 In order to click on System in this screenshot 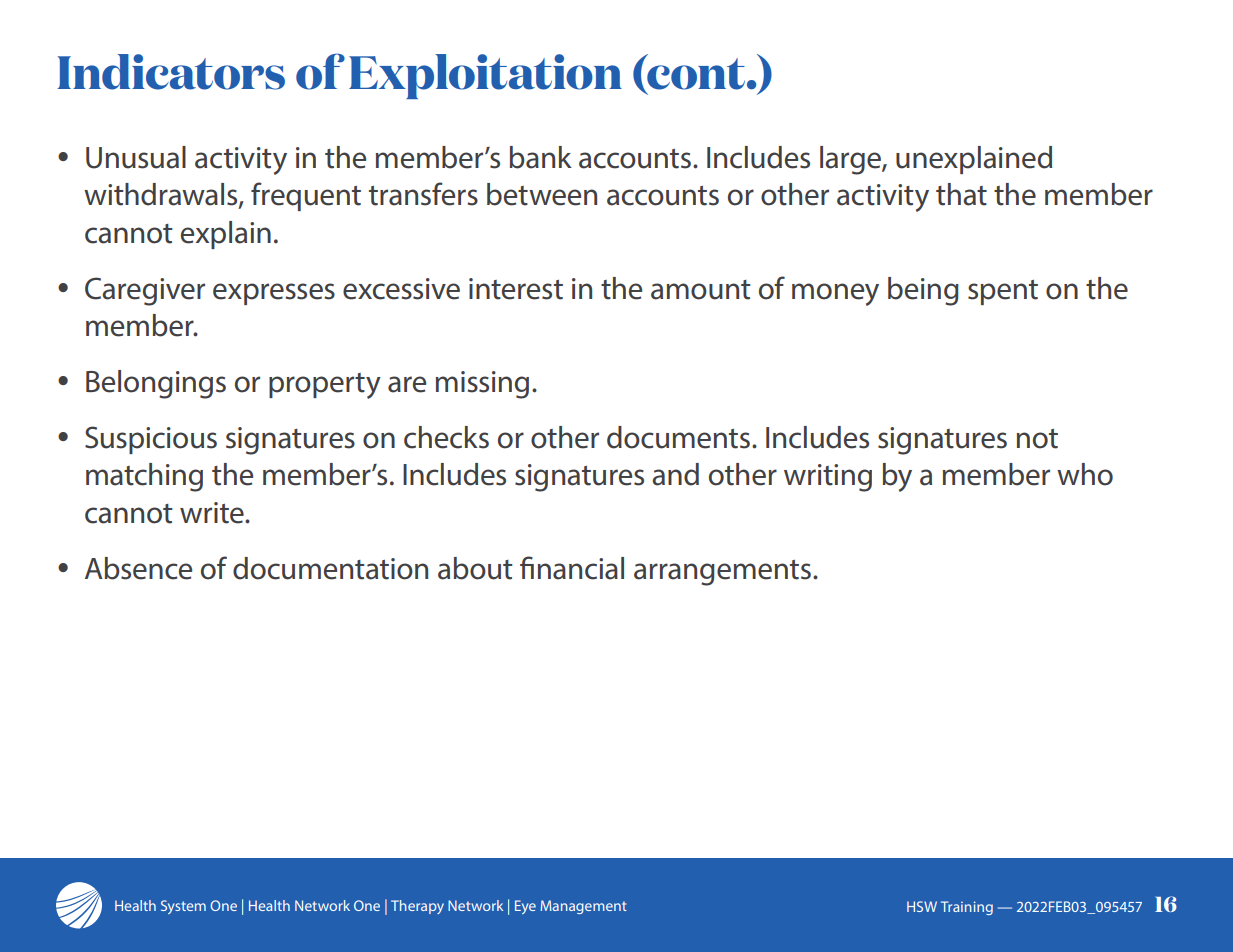, I will do `click(183, 907)`.
